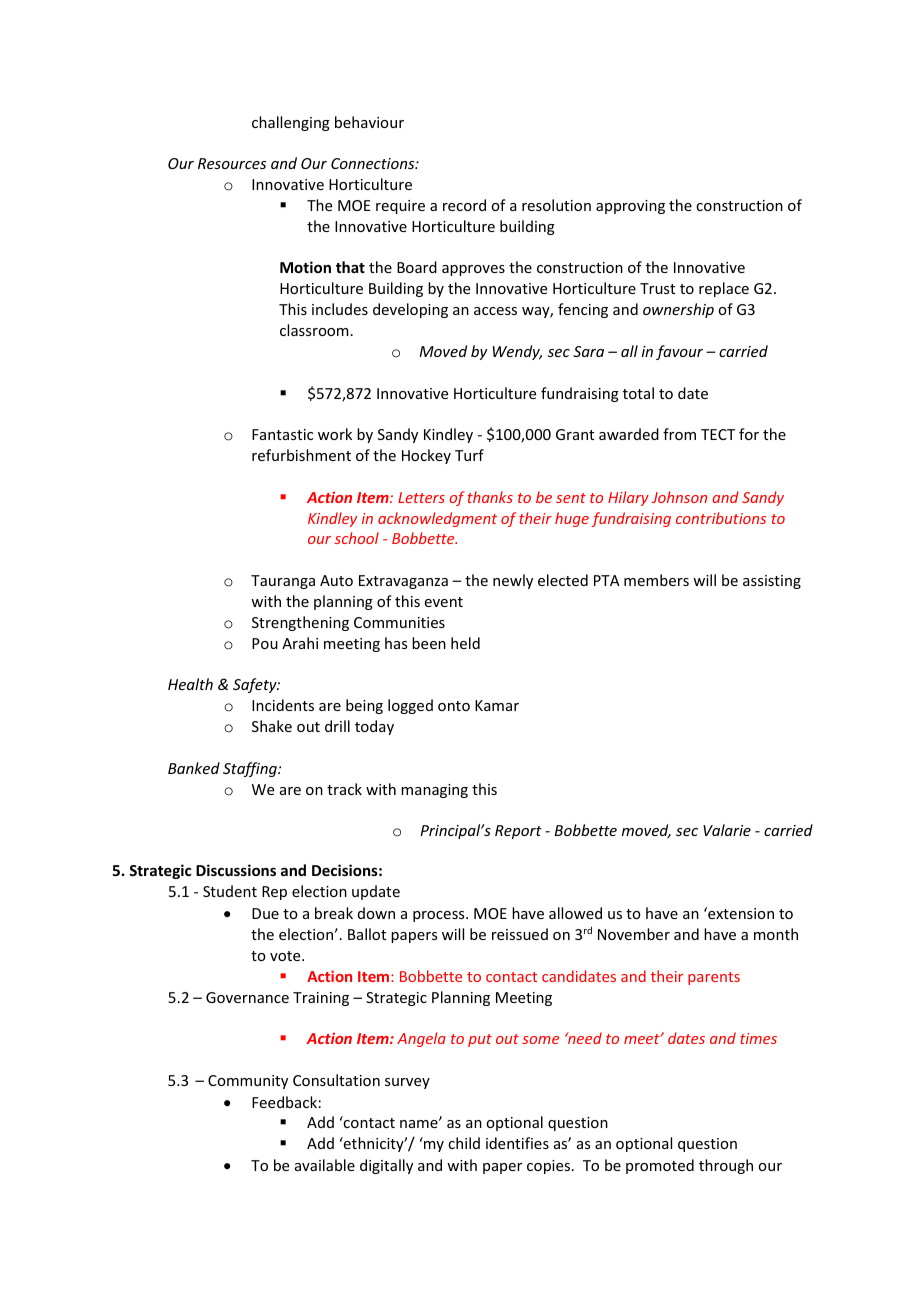 The image size is (924, 1307). Describe the element at coordinates (518, 832) in the screenshot. I see `Report` at that location.
